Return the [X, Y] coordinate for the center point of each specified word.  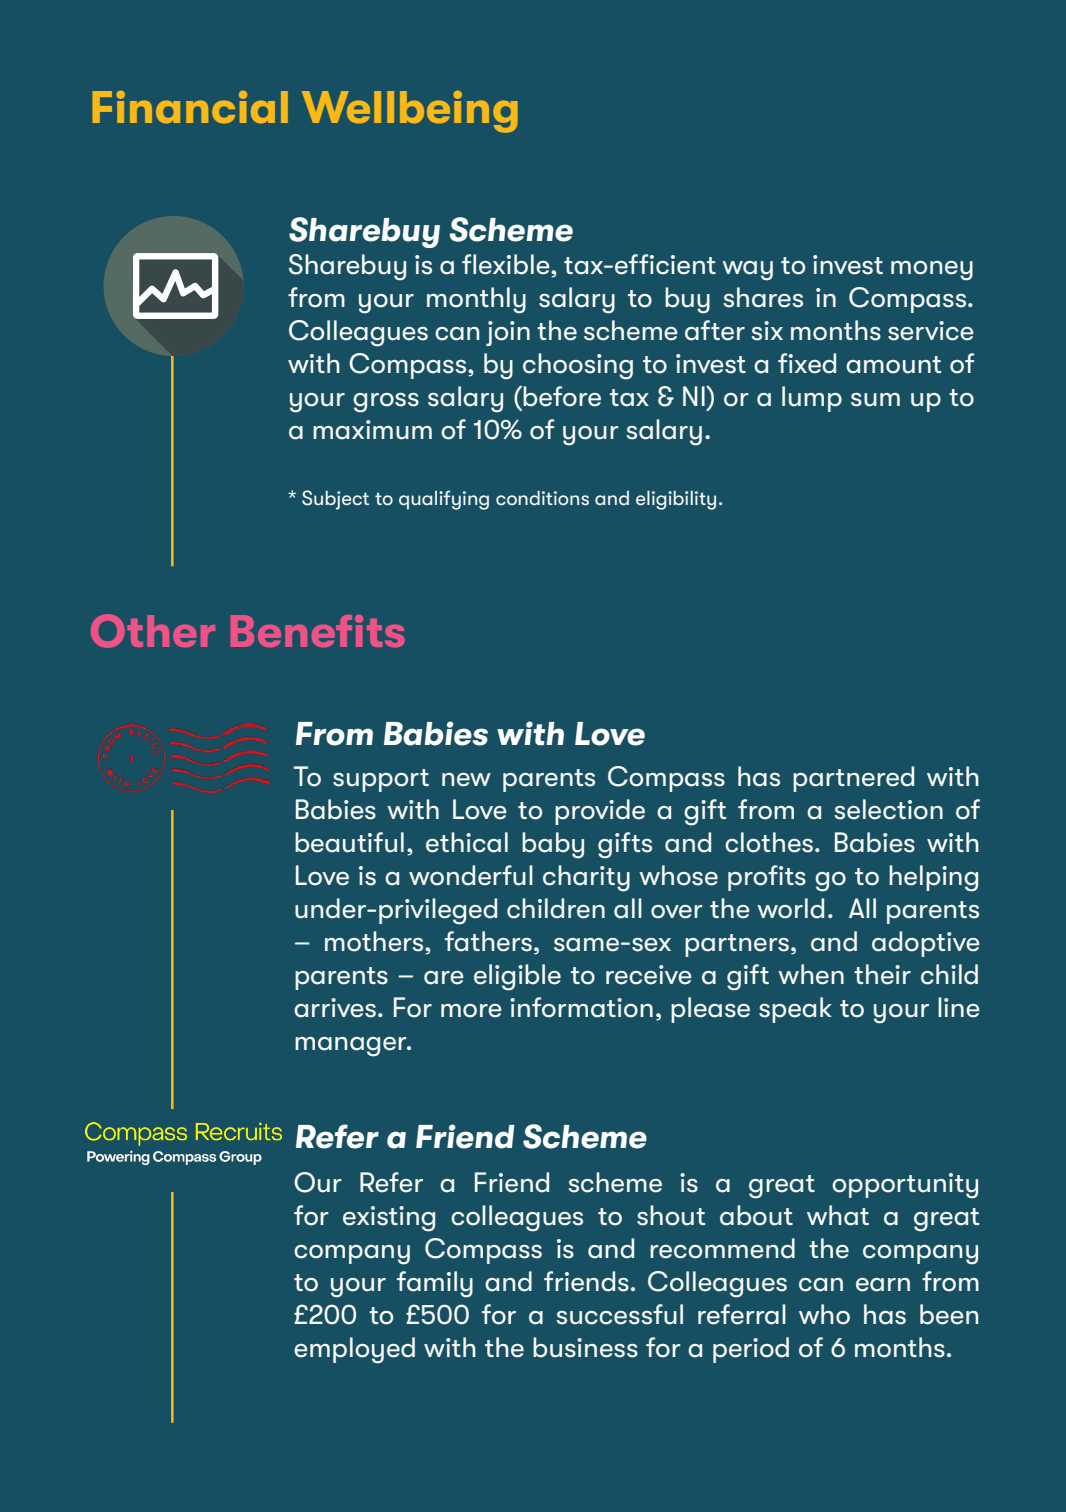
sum [875, 400]
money [932, 271]
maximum [372, 430]
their [882, 974]
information [581, 1007]
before [562, 396]
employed [354, 1350]
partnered [853, 779]
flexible [507, 265]
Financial [190, 107]
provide [600, 812]
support [381, 780]
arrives [335, 1008]
